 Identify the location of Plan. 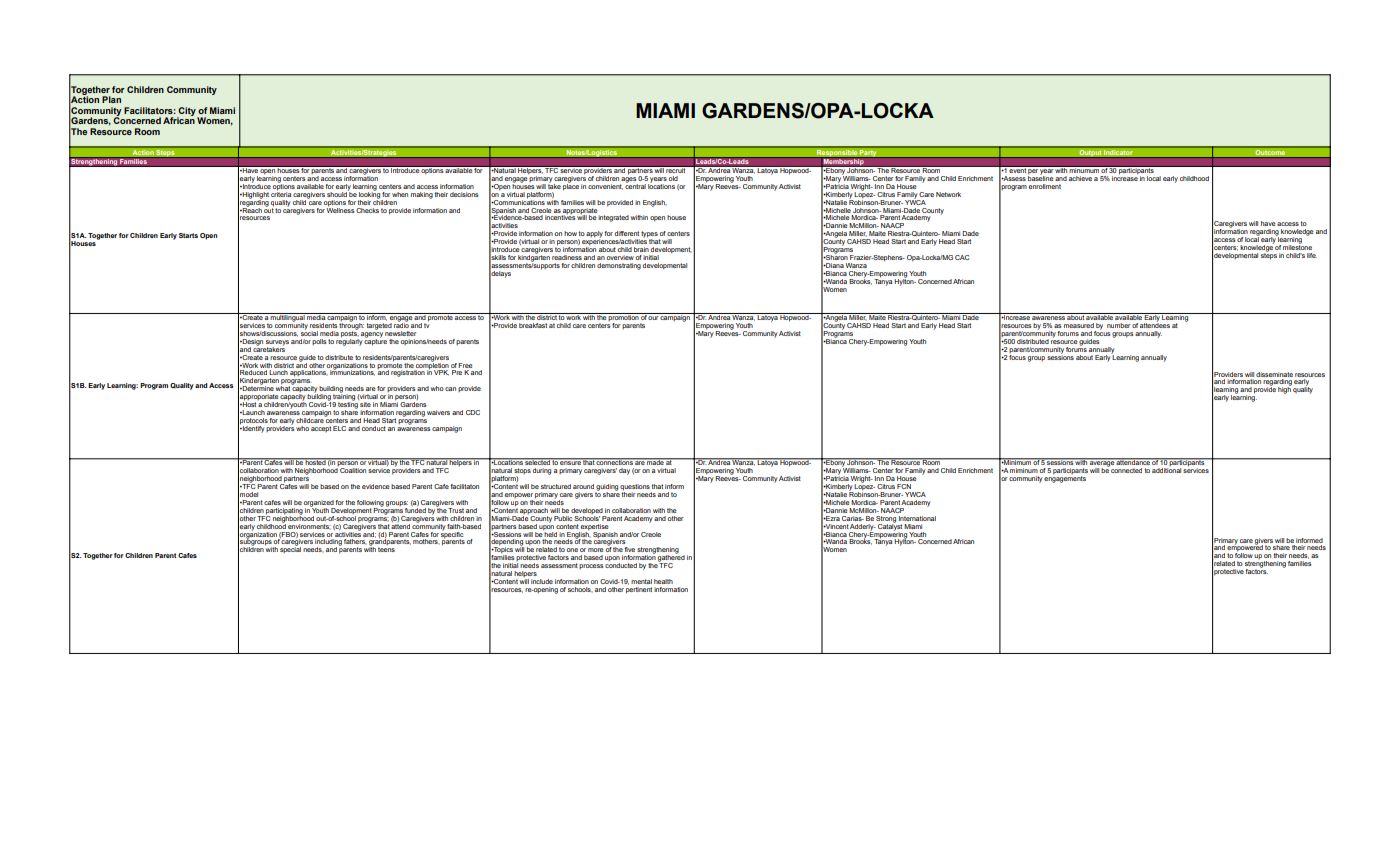
(111, 99).
